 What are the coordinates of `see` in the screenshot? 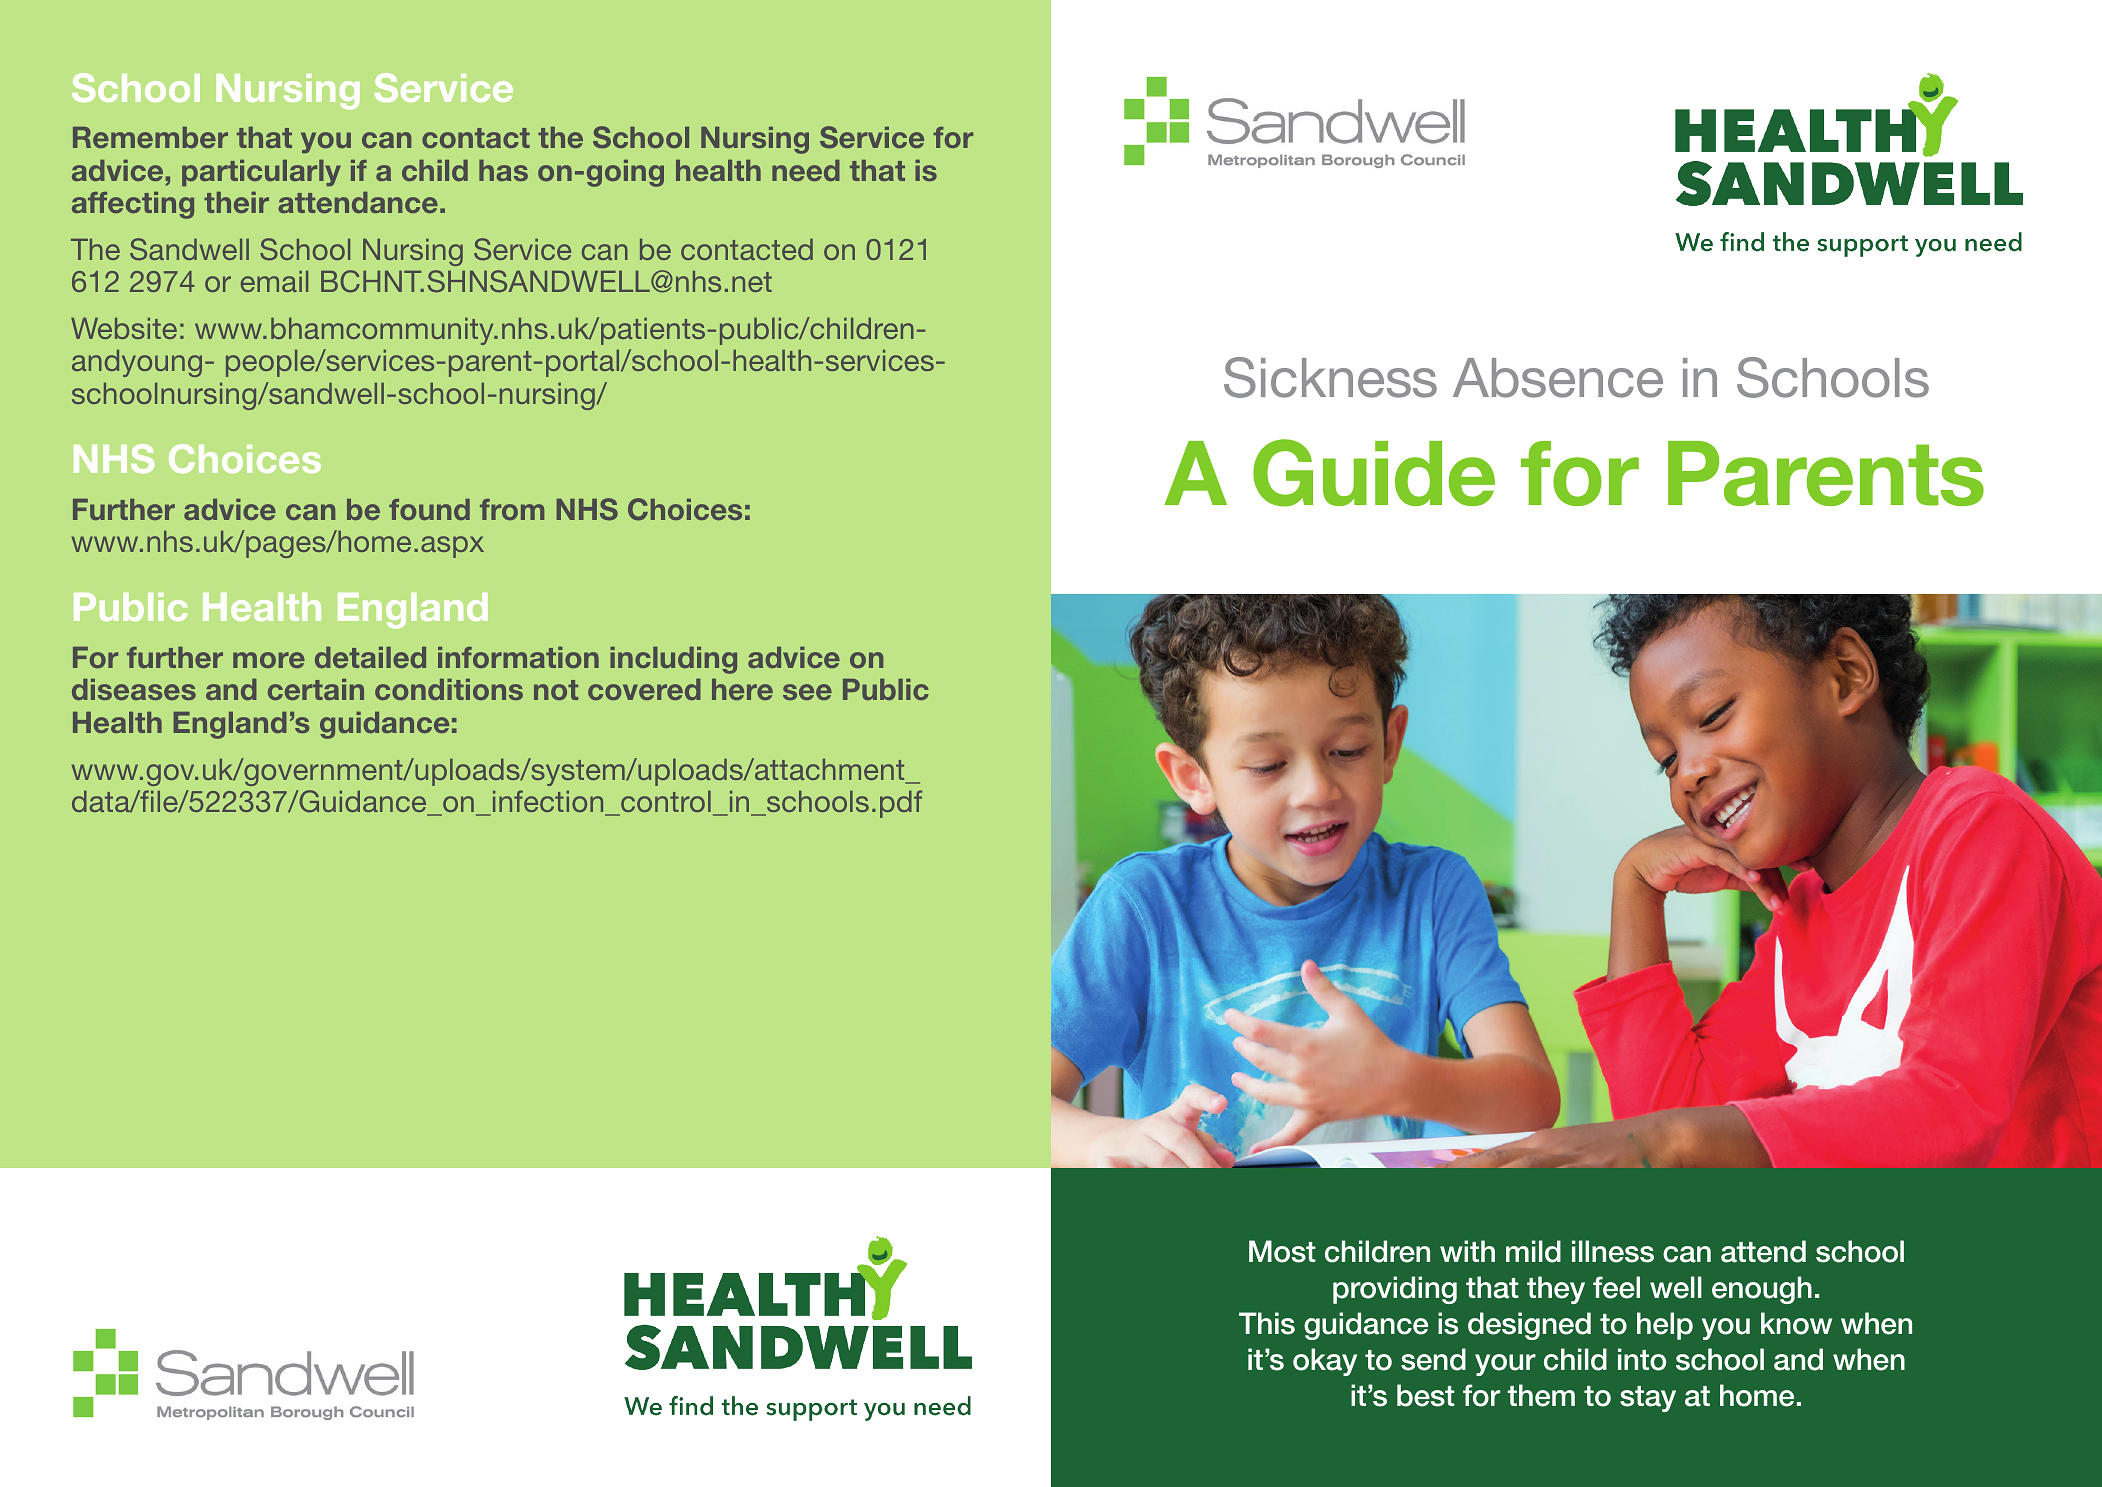 It's located at (807, 692).
